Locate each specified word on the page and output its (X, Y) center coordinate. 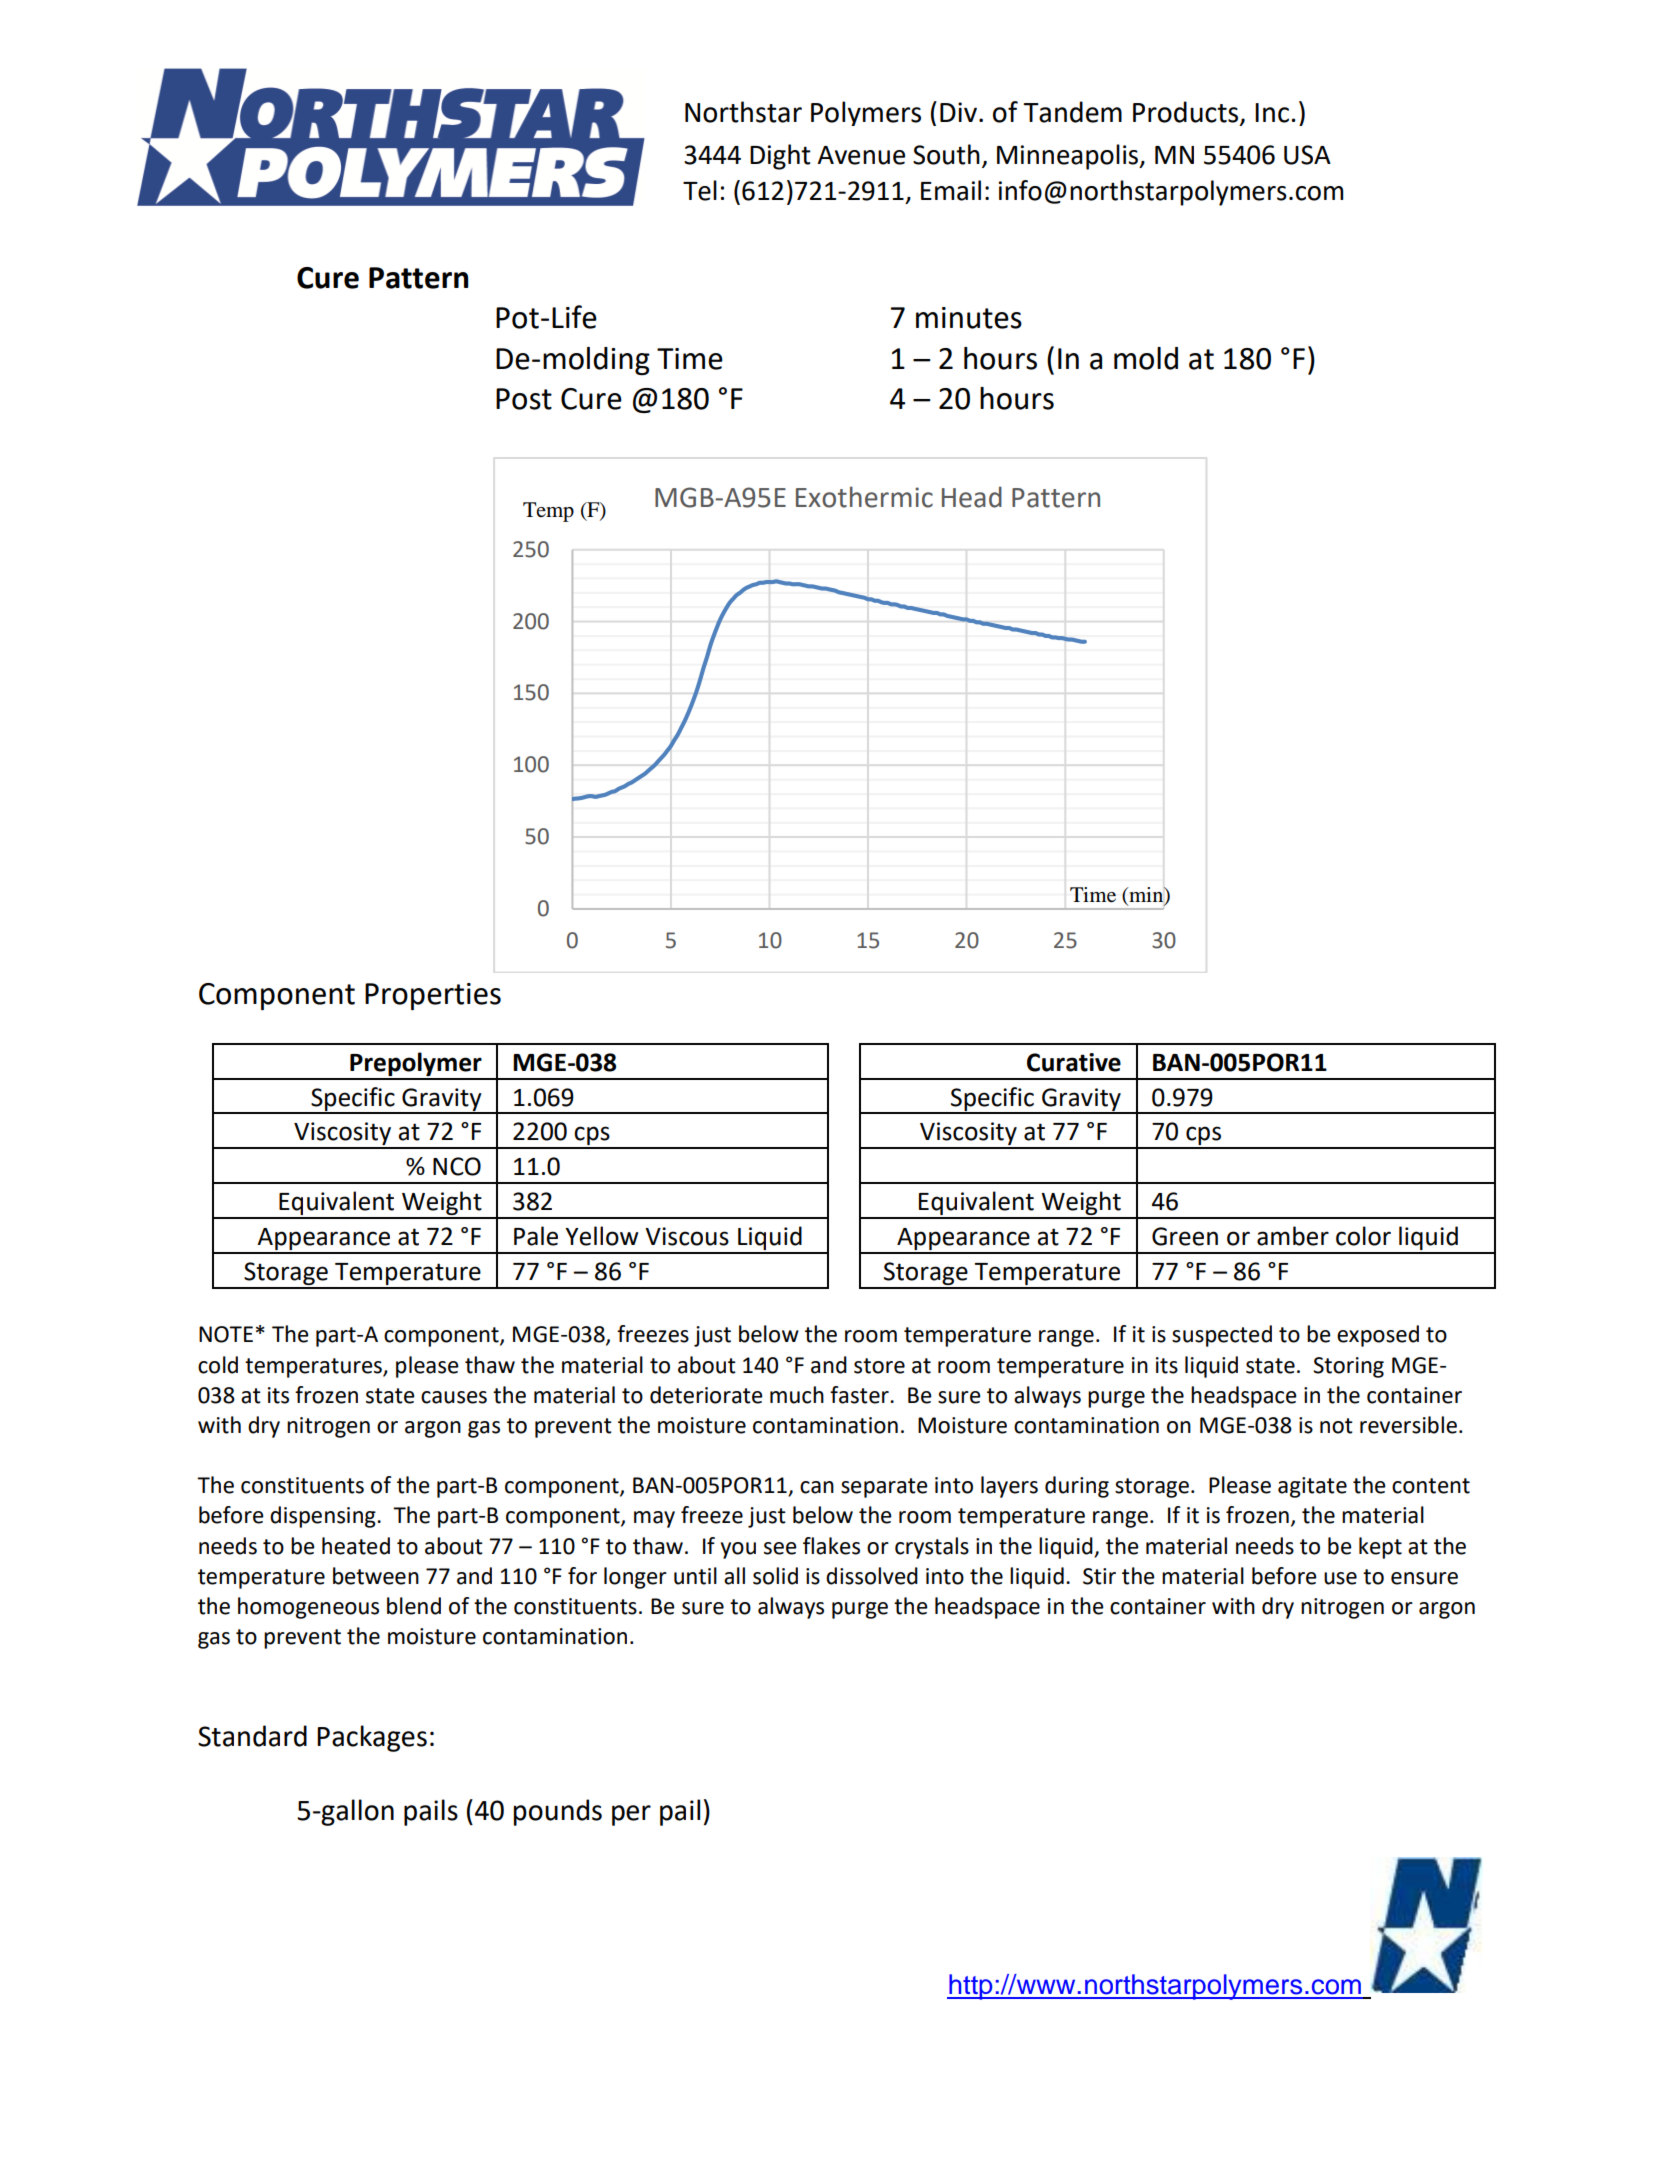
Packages (372, 1738)
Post (524, 399)
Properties (433, 996)
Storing (1348, 1367)
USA (1307, 155)
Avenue (861, 155)
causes (454, 1397)
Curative (1074, 1062)
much (797, 1395)
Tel (700, 190)
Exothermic (864, 497)
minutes (969, 318)
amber (1293, 1236)
